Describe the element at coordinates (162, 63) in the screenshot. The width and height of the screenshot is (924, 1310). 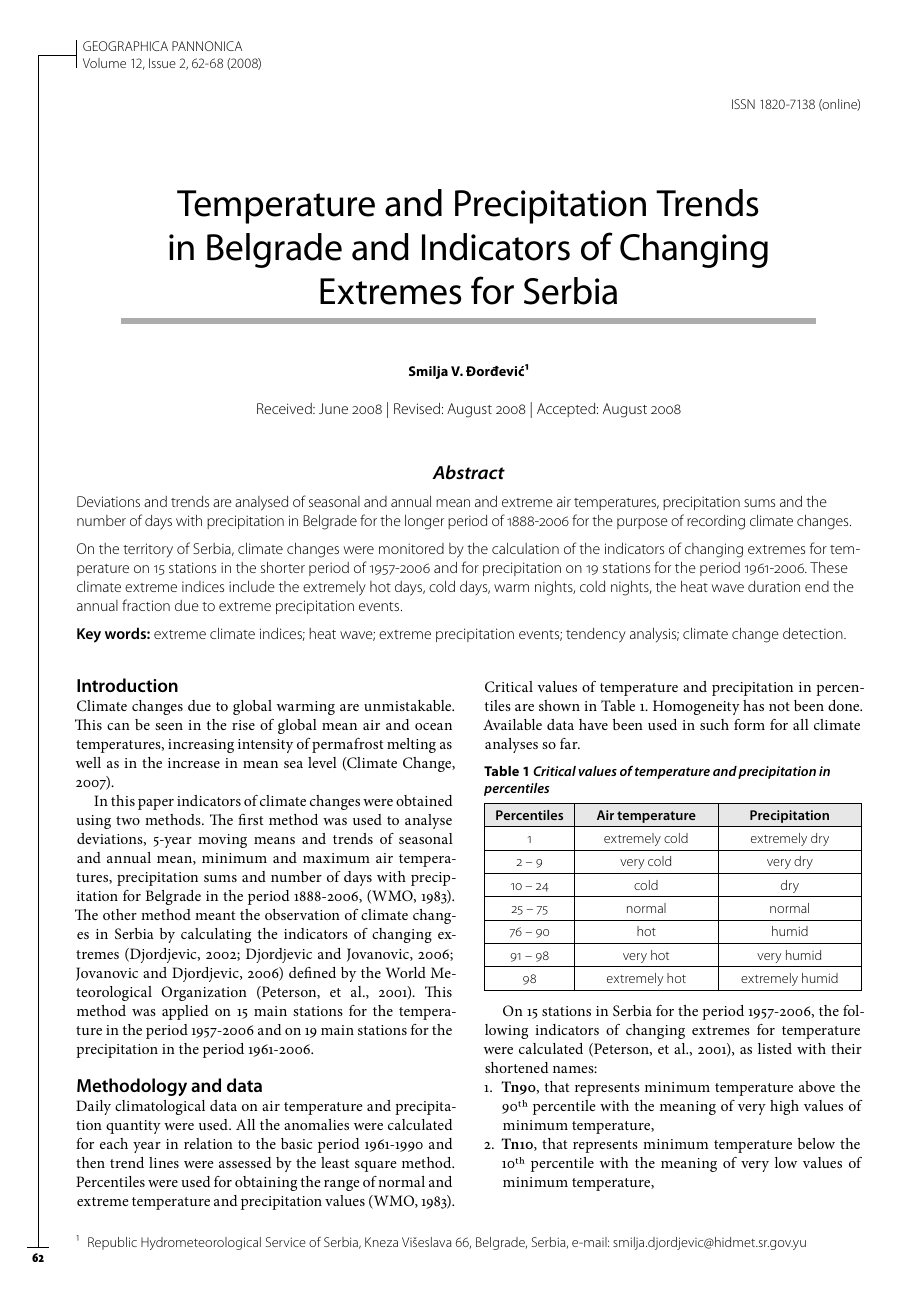
I see `Issue` at that location.
